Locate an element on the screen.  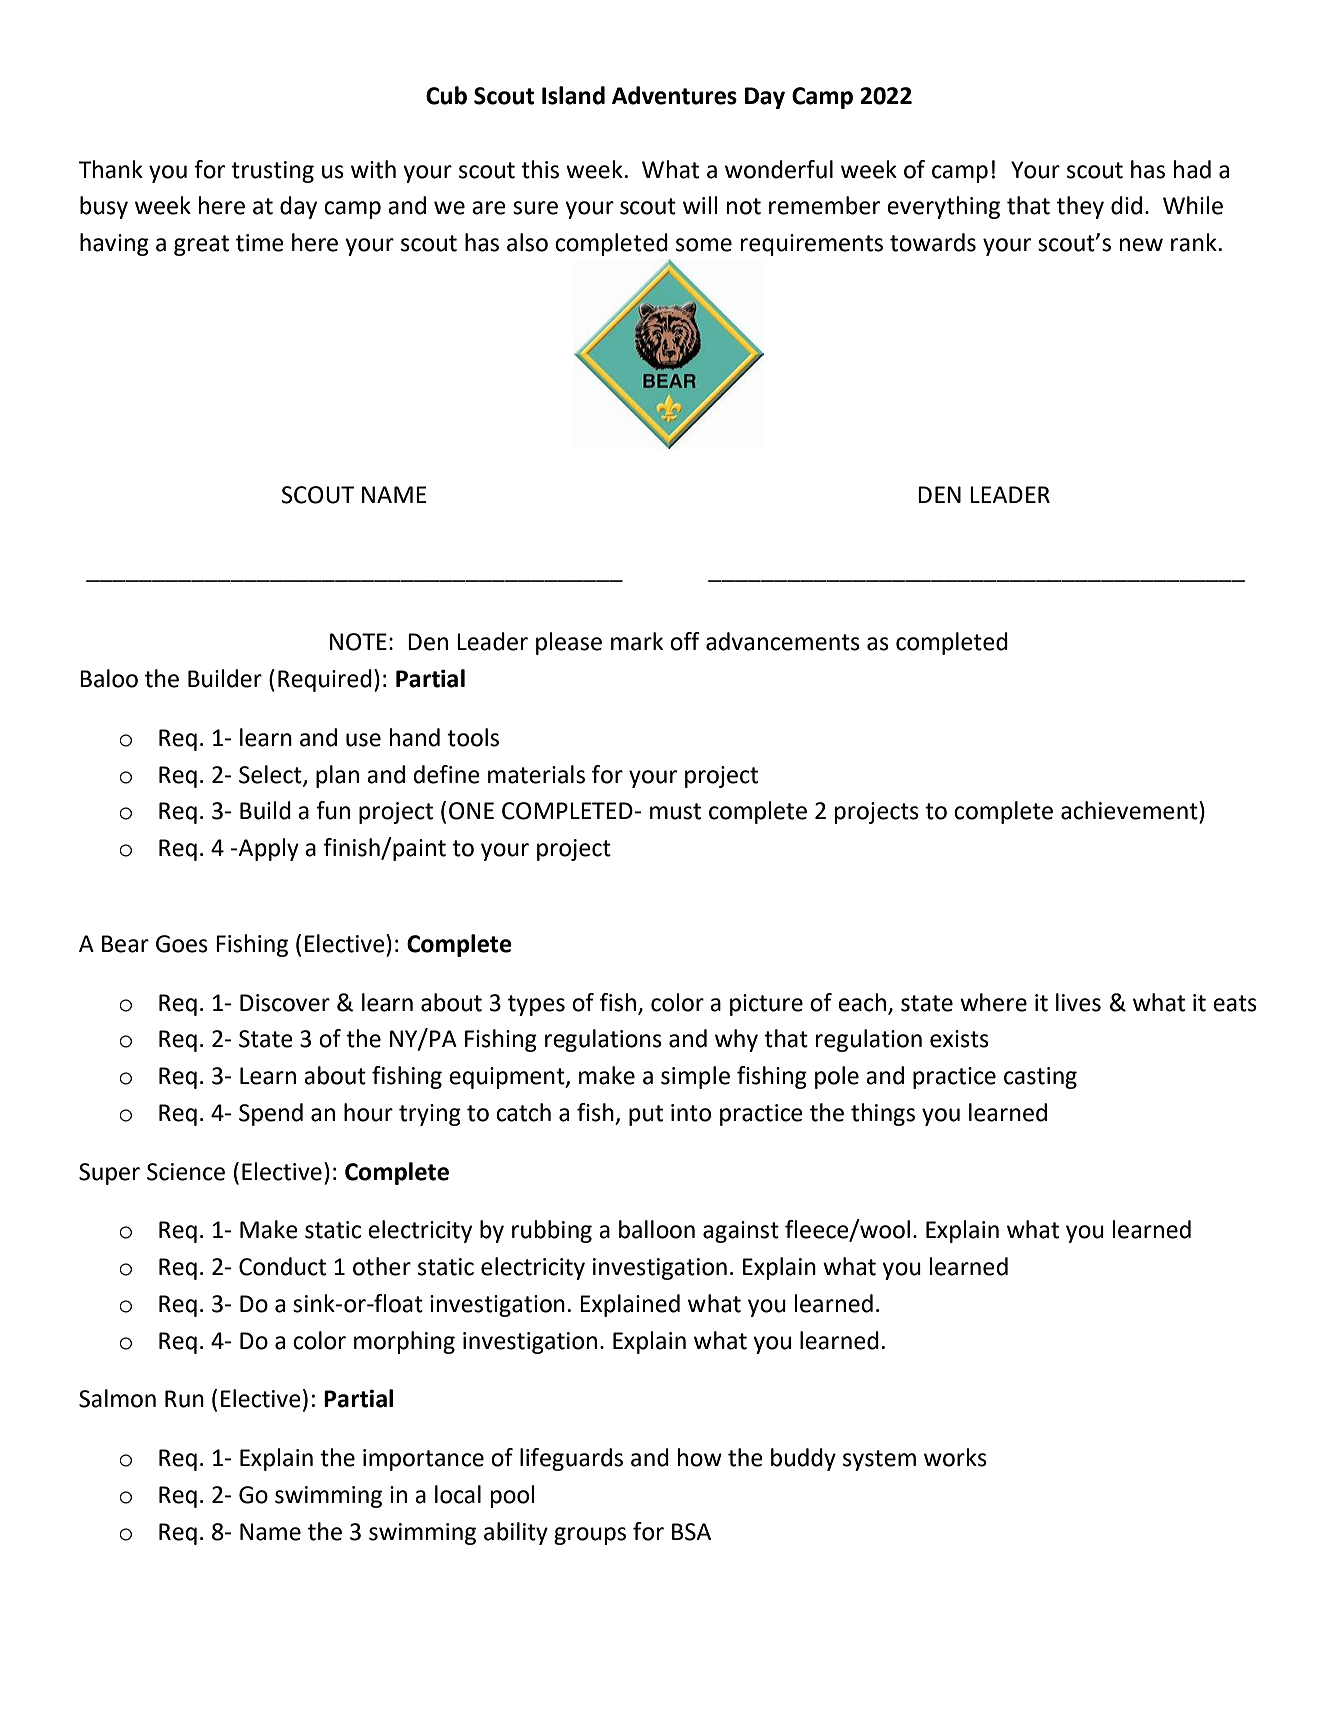
Goes is located at coordinates (182, 944).
